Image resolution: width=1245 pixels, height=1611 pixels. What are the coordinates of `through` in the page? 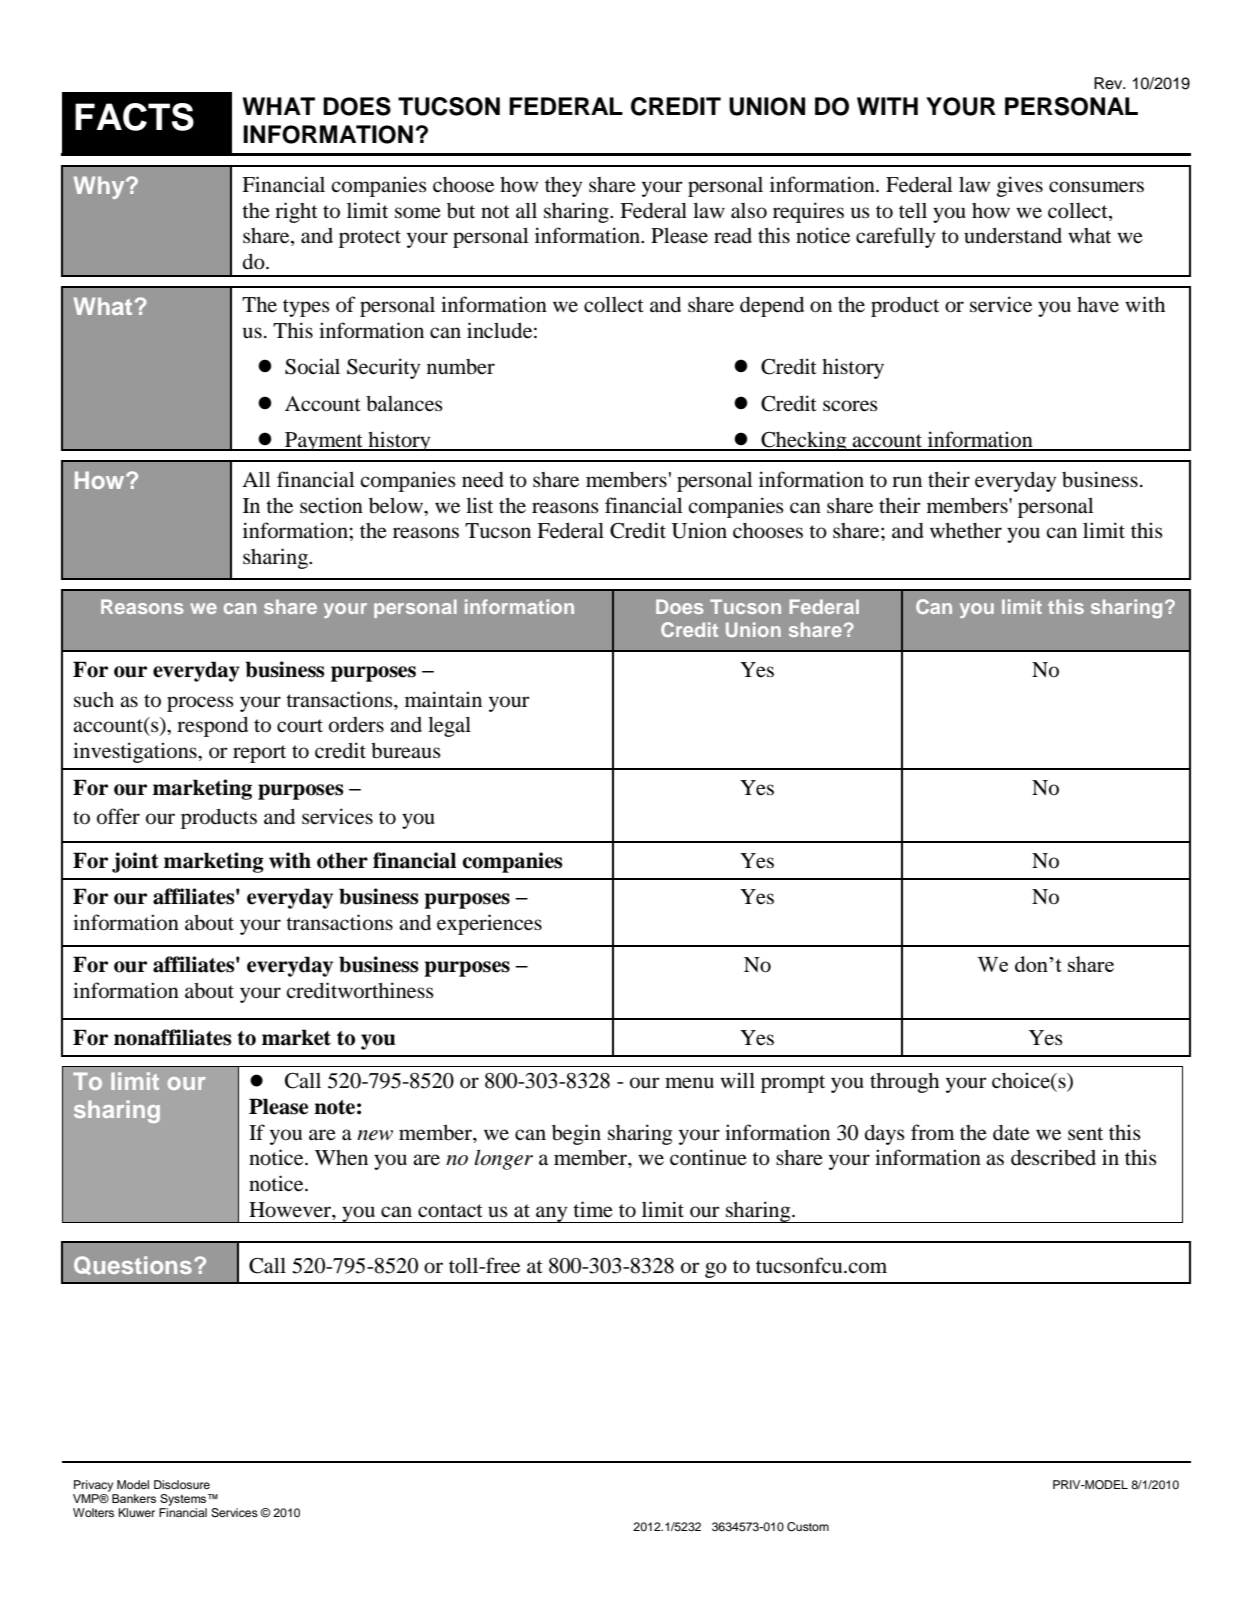 It's located at (904, 1083).
